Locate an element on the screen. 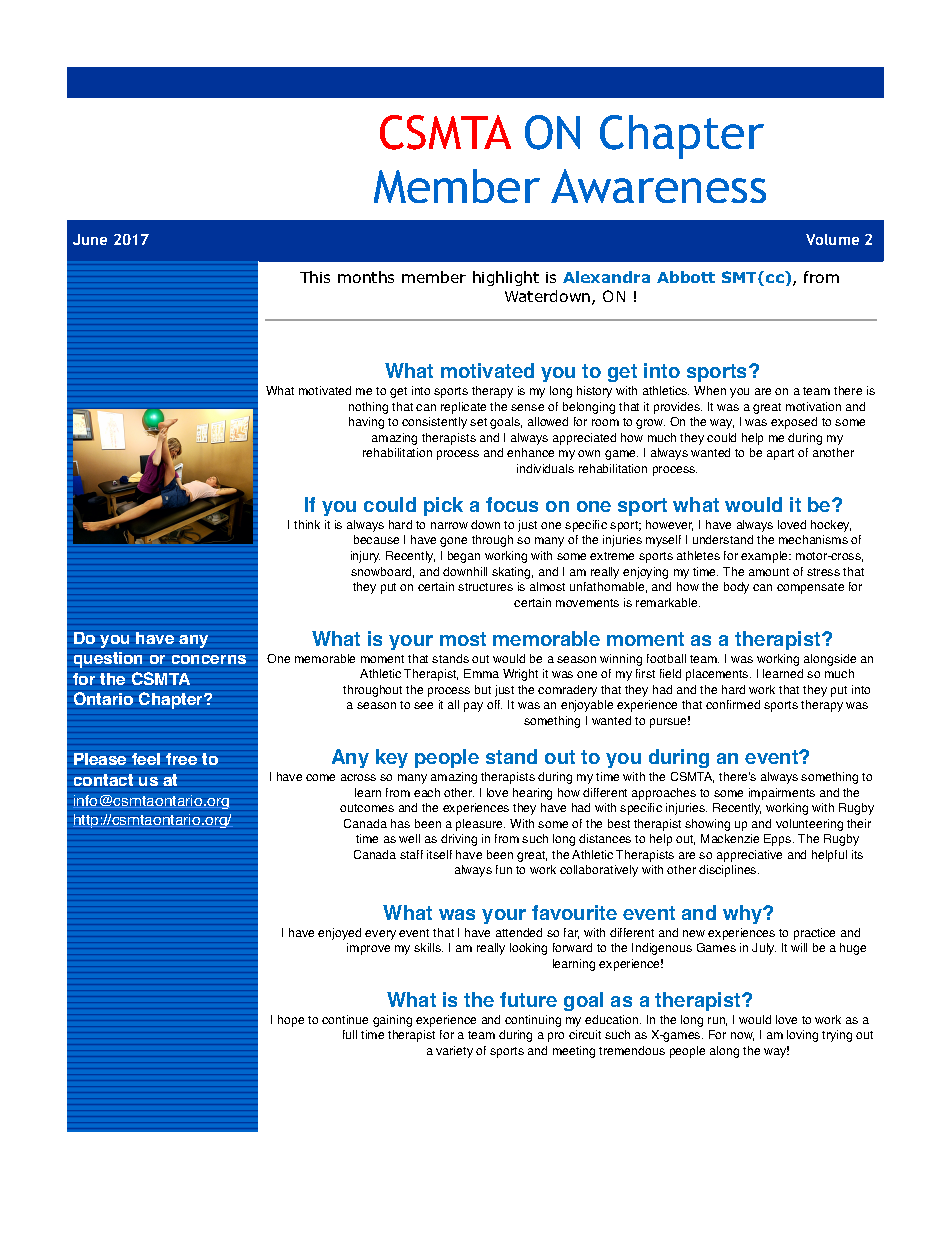 Image resolution: width=952 pixels, height=1233 pixels. concerns is located at coordinates (209, 659).
